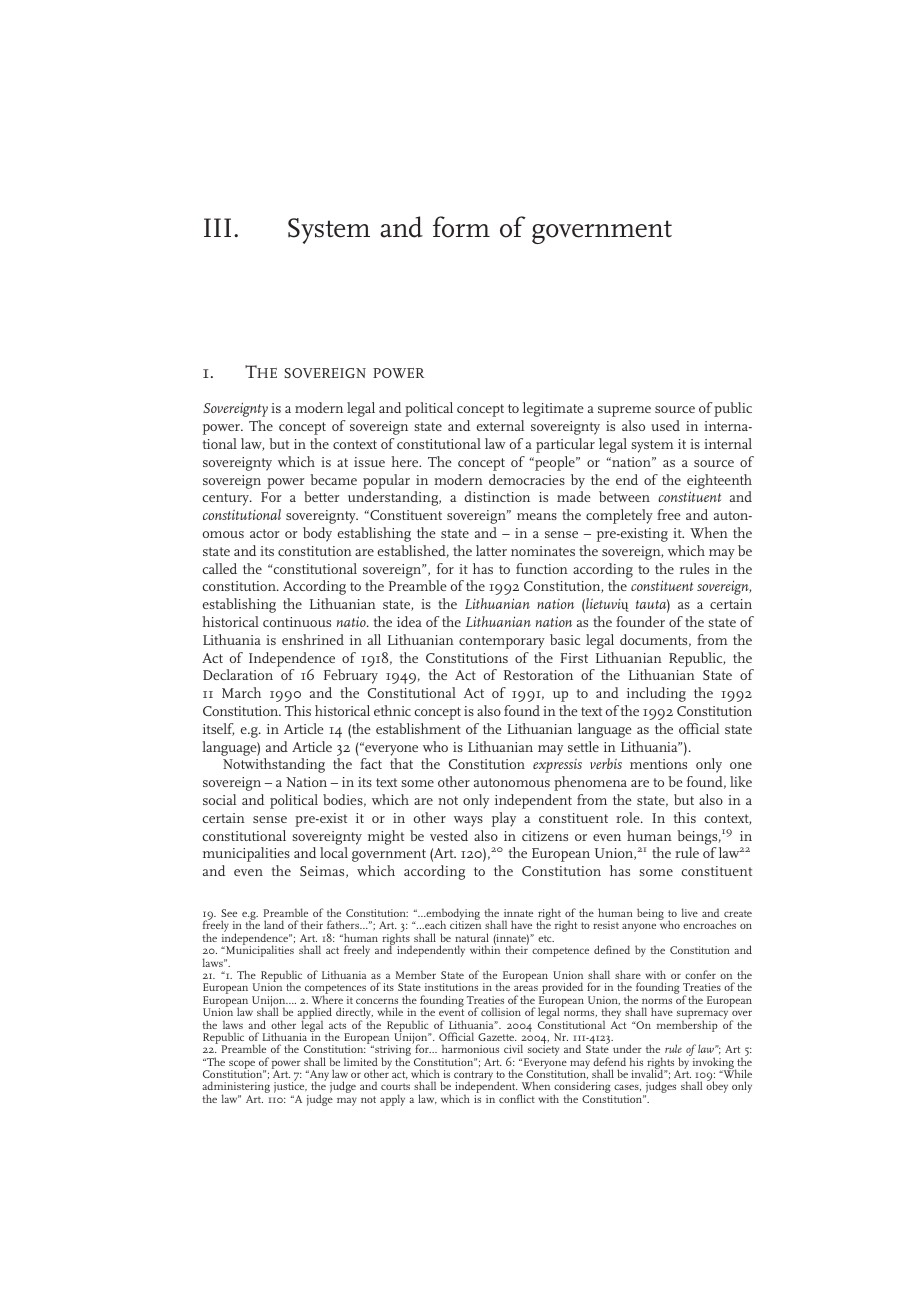 This page has width=924, height=1308. Describe the element at coordinates (473, 1077) in the page. I see `contrary` at that location.
